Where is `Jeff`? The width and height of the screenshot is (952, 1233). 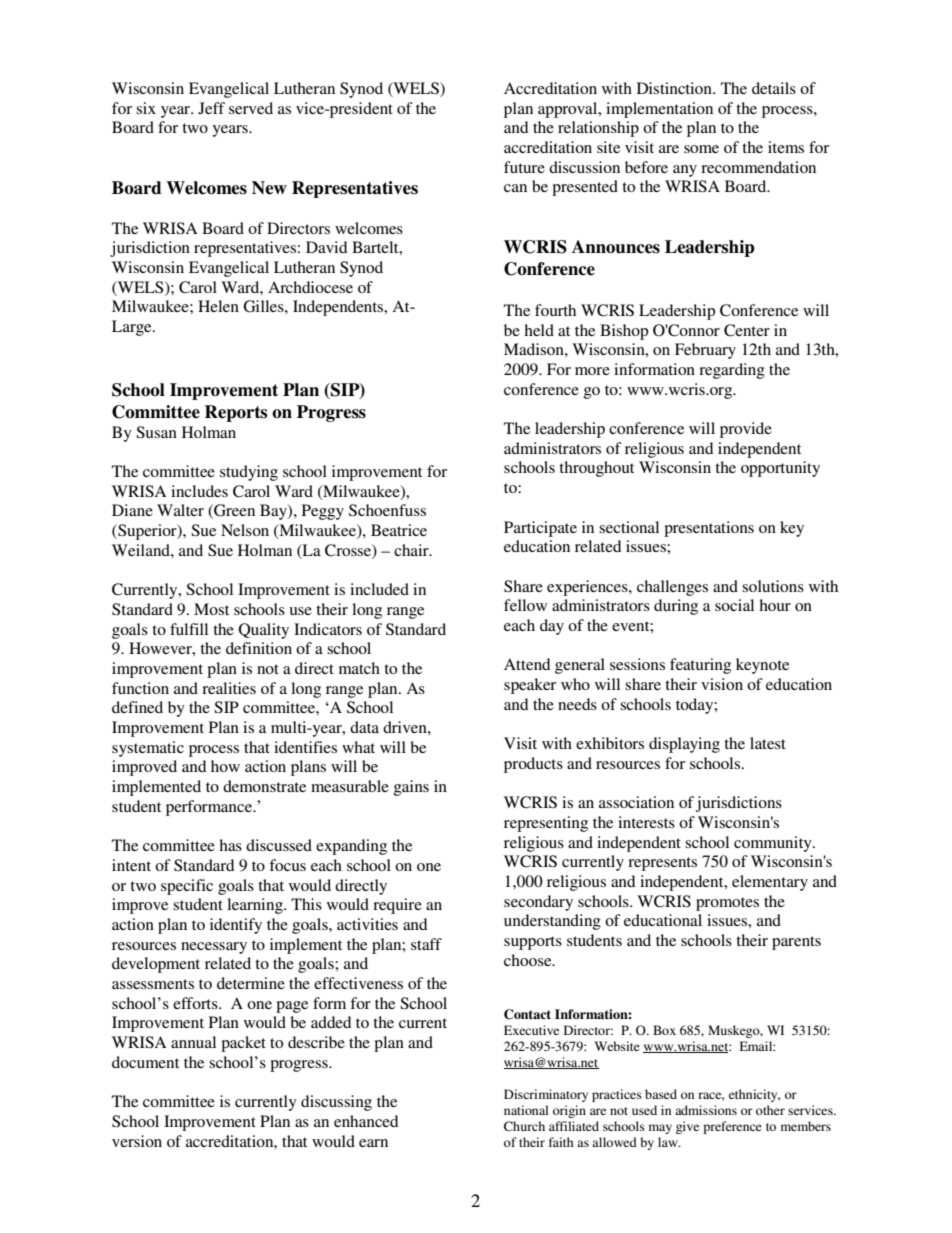 Jeff is located at coordinates (211, 108).
